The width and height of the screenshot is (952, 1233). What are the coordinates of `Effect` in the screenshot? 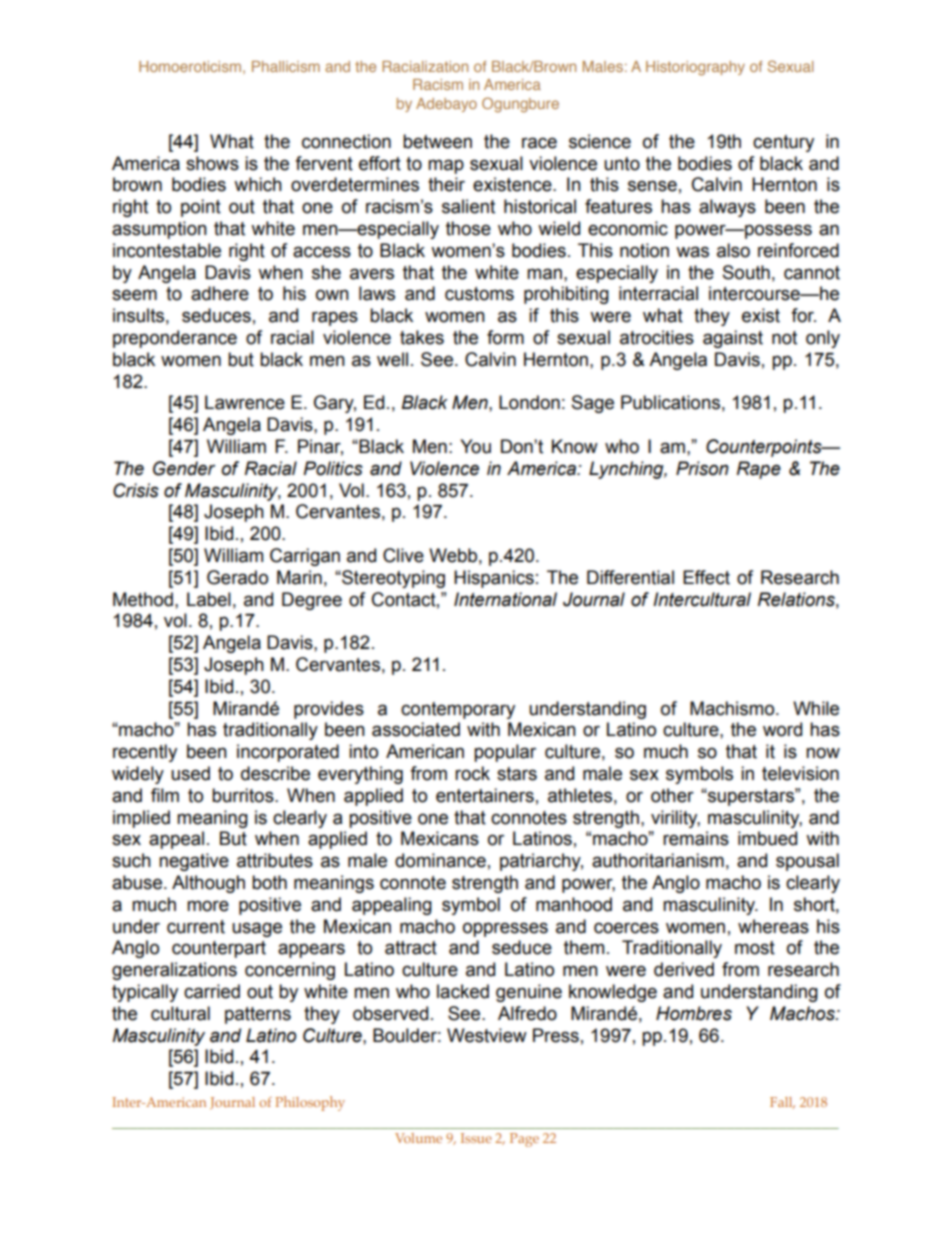 It's located at (706, 577).
